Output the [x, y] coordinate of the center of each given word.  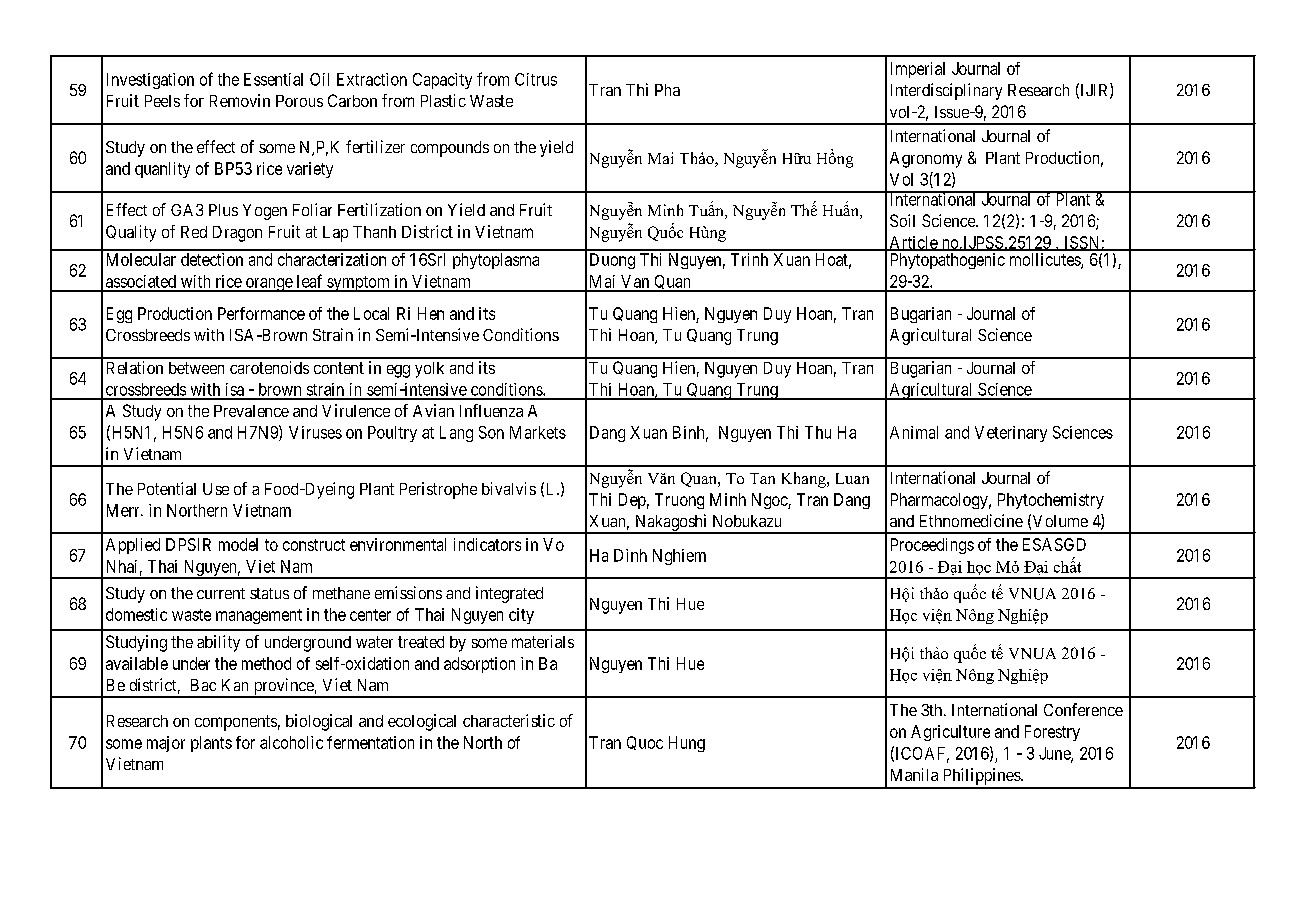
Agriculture [950, 733]
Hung [687, 744]
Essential [273, 79]
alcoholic [291, 742]
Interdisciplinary [946, 91]
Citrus [536, 79]
